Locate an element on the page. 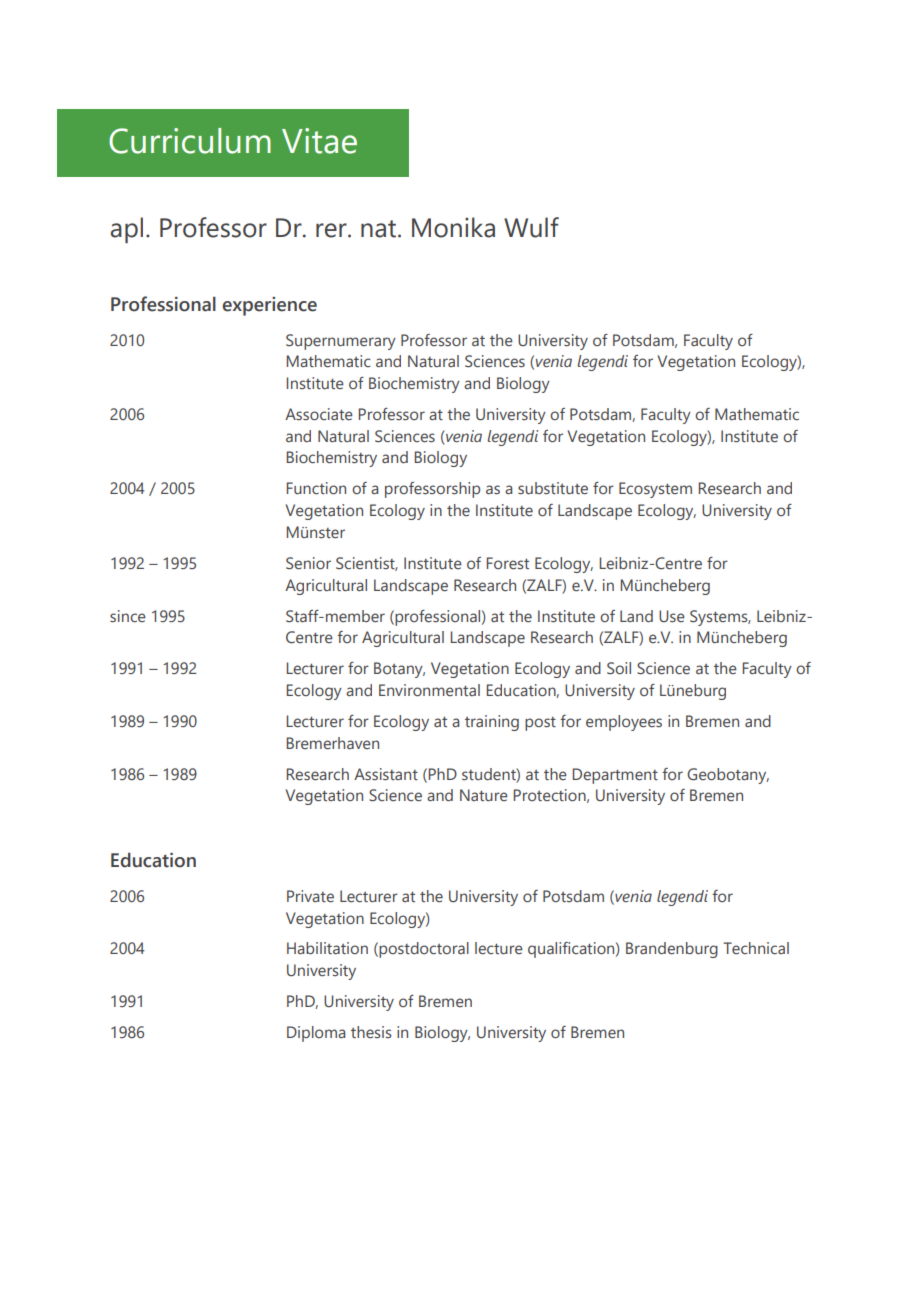 This page has width=924, height=1308. Monika is located at coordinates (453, 227).
